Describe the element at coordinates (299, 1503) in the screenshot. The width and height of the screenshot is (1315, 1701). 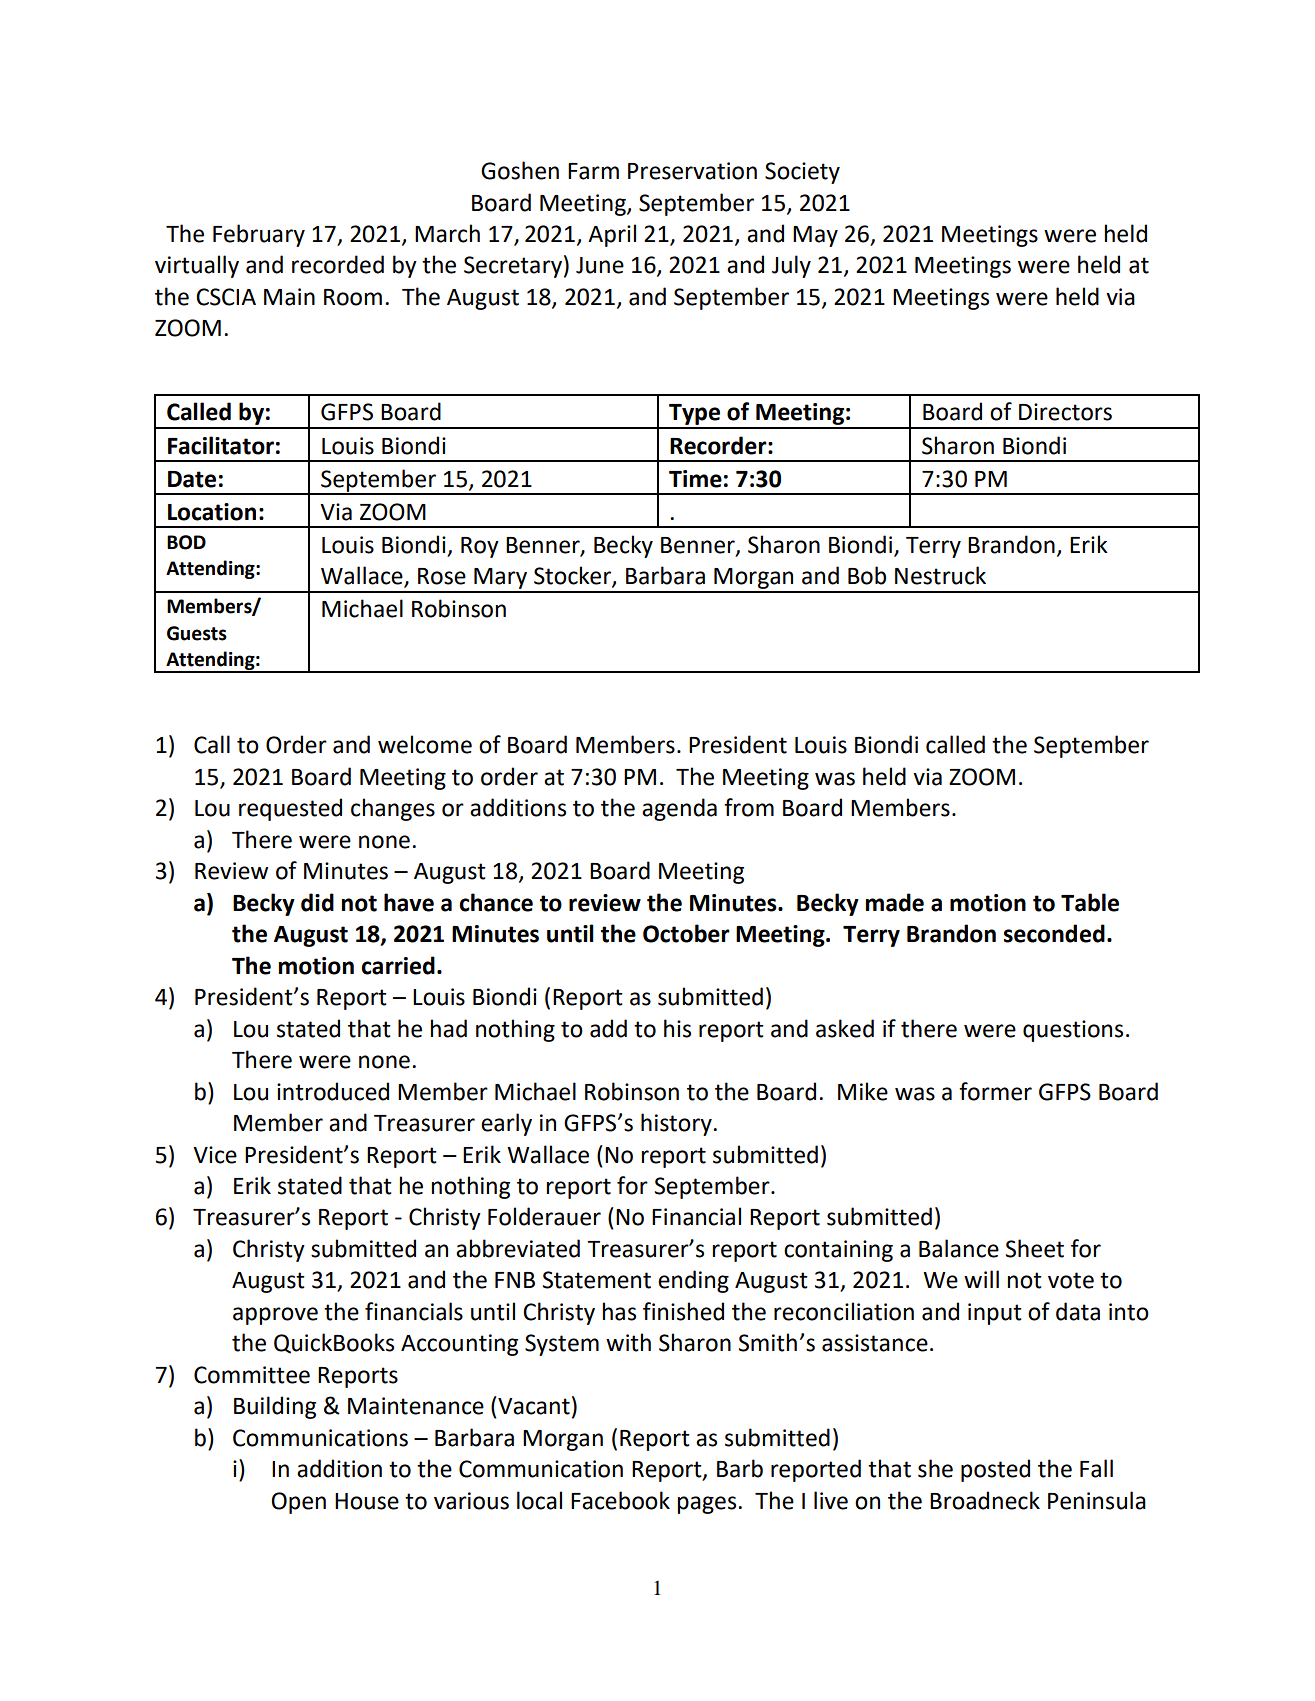
I see `Open` at that location.
